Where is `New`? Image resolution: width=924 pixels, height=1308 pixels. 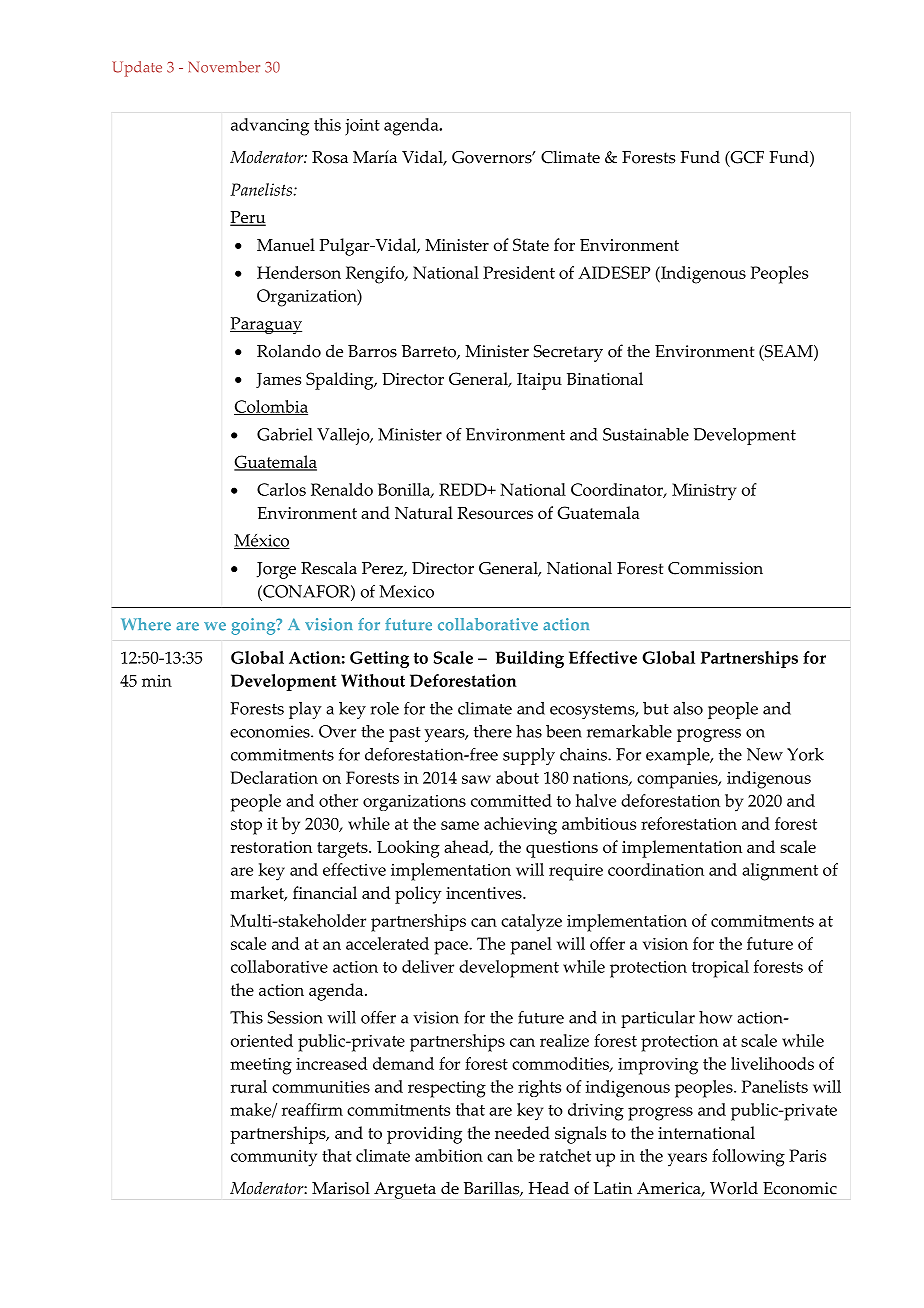 New is located at coordinates (765, 754).
